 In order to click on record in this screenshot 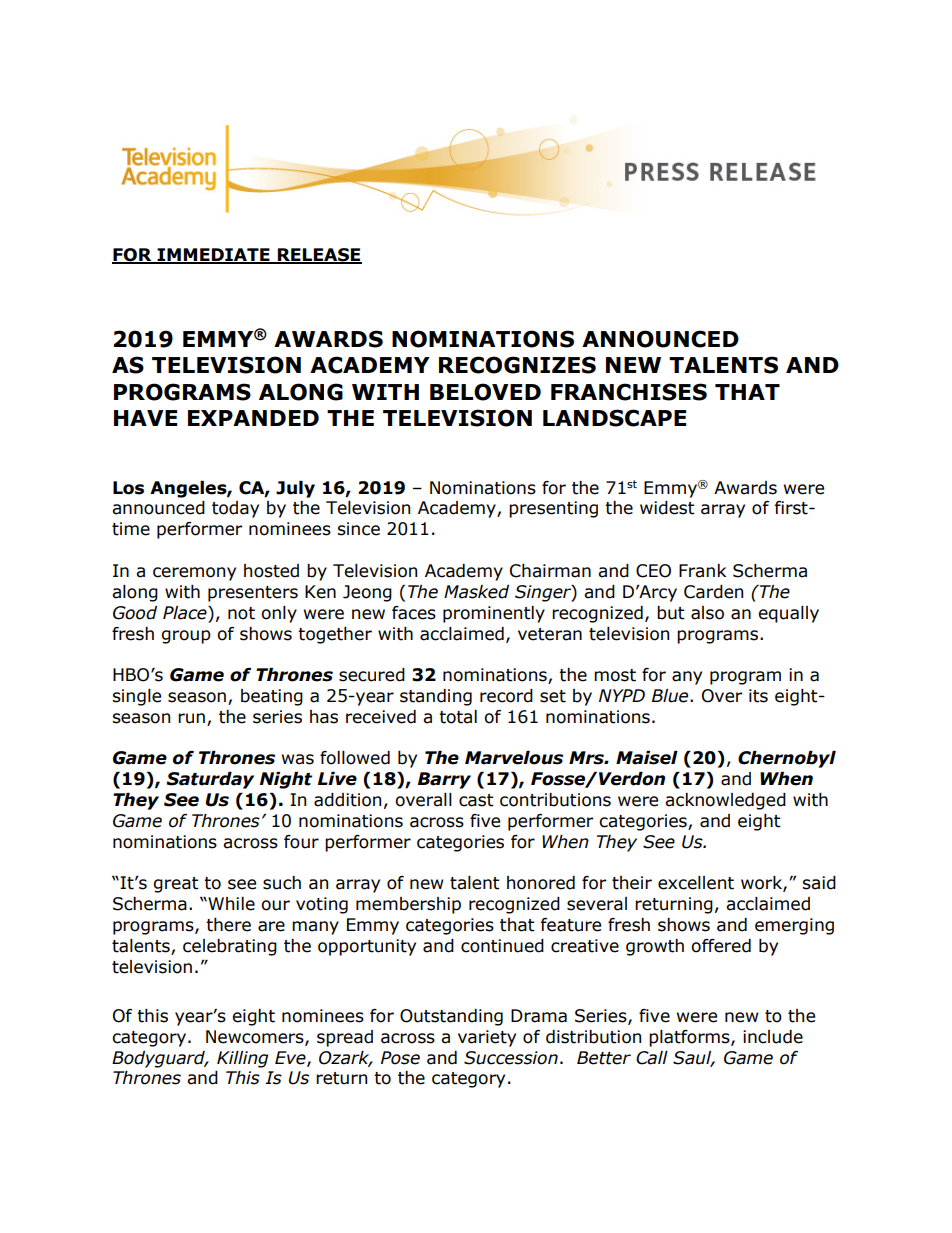, I will do `click(506, 696)`.
